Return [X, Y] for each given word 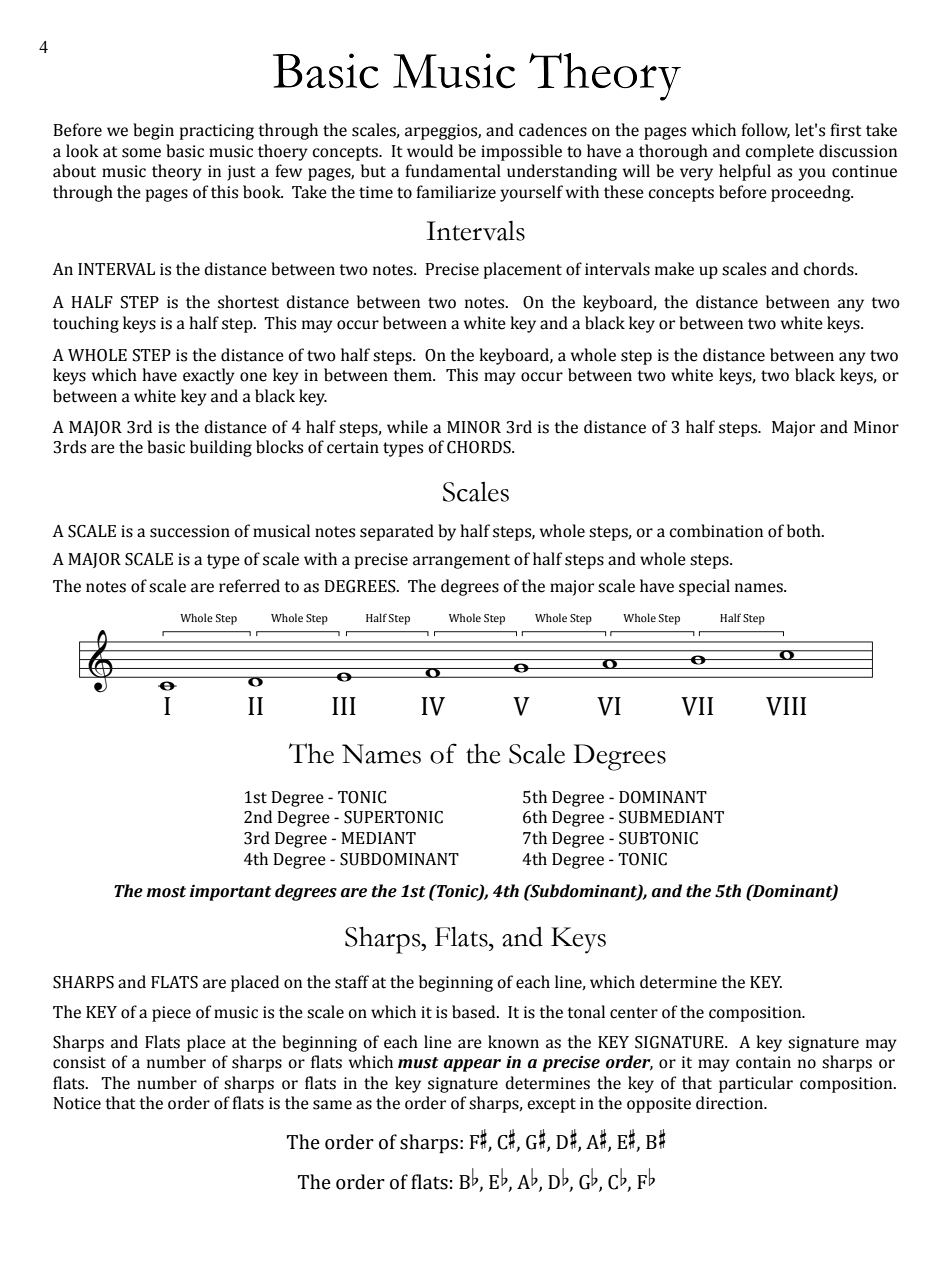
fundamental [453, 171]
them [413, 375]
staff [352, 982]
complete [779, 152]
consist [79, 1062]
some [141, 153]
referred [249, 586]
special [704, 587]
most [166, 892]
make [674, 269]
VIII [786, 706]
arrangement [461, 561]
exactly [209, 376]
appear [472, 1065]
